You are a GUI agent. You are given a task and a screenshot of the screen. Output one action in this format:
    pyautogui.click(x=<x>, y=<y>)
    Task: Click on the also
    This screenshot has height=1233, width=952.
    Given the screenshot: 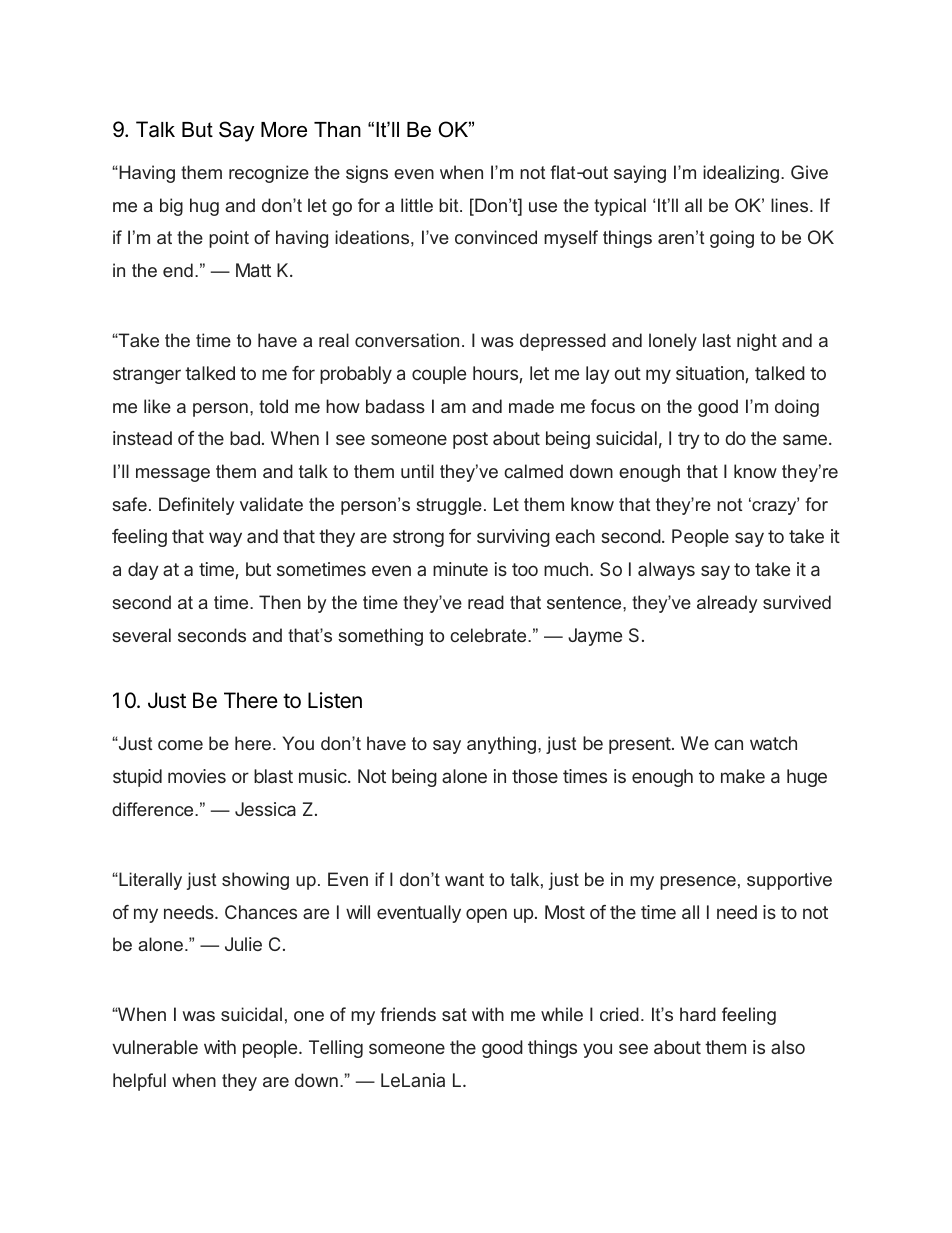 What is the action you would take?
    pyautogui.click(x=788, y=1047)
